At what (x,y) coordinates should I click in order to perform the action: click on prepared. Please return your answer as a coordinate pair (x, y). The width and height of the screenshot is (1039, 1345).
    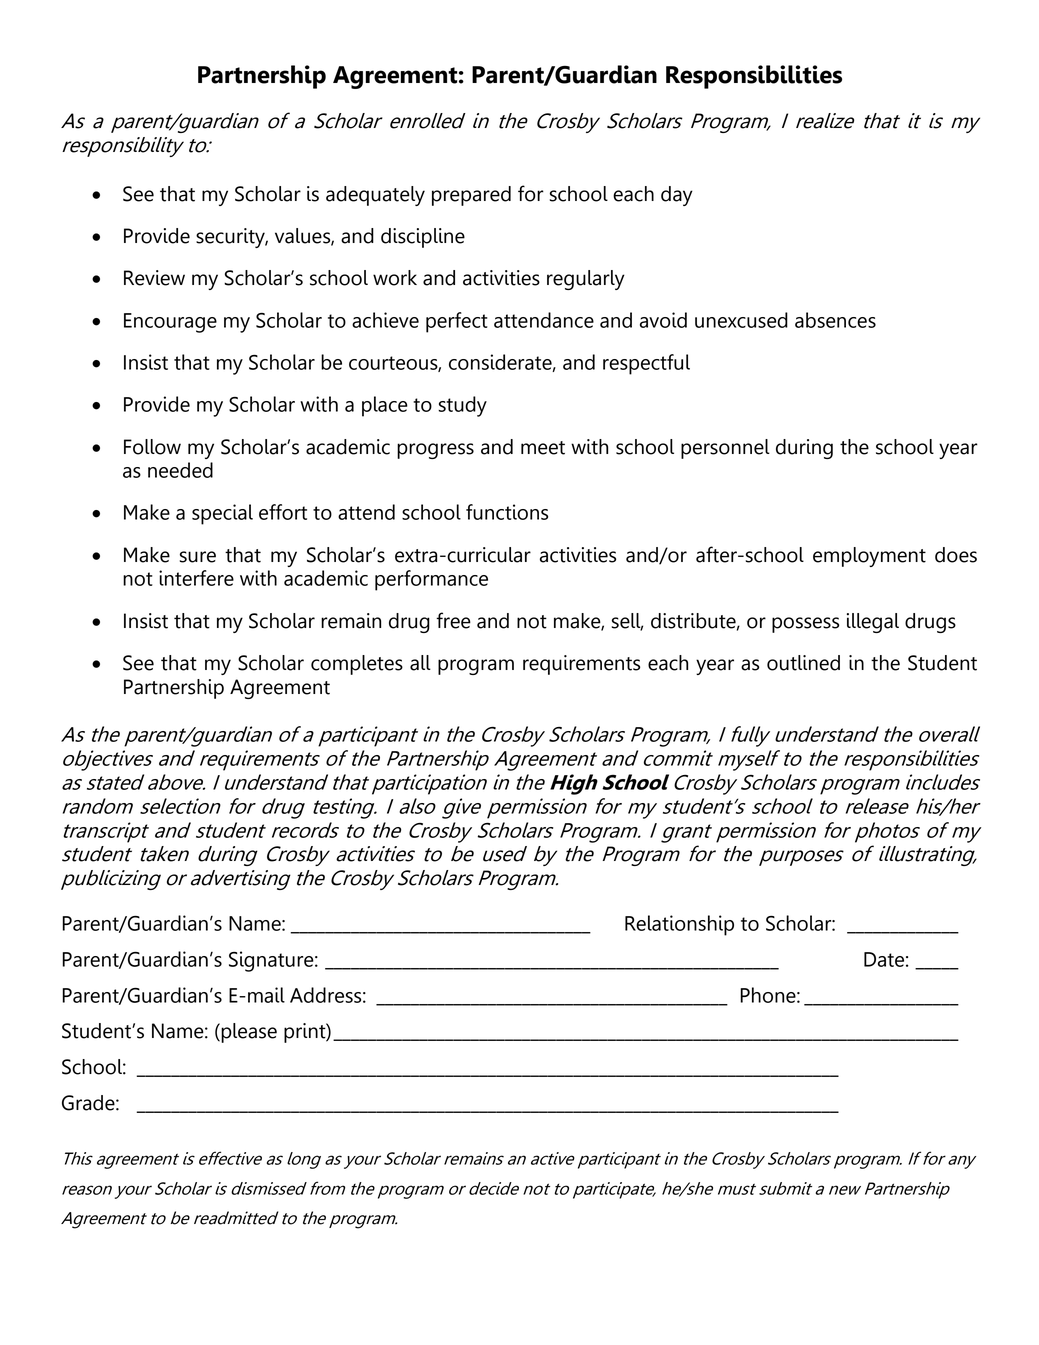
    Looking at the image, I should click on (471, 196).
